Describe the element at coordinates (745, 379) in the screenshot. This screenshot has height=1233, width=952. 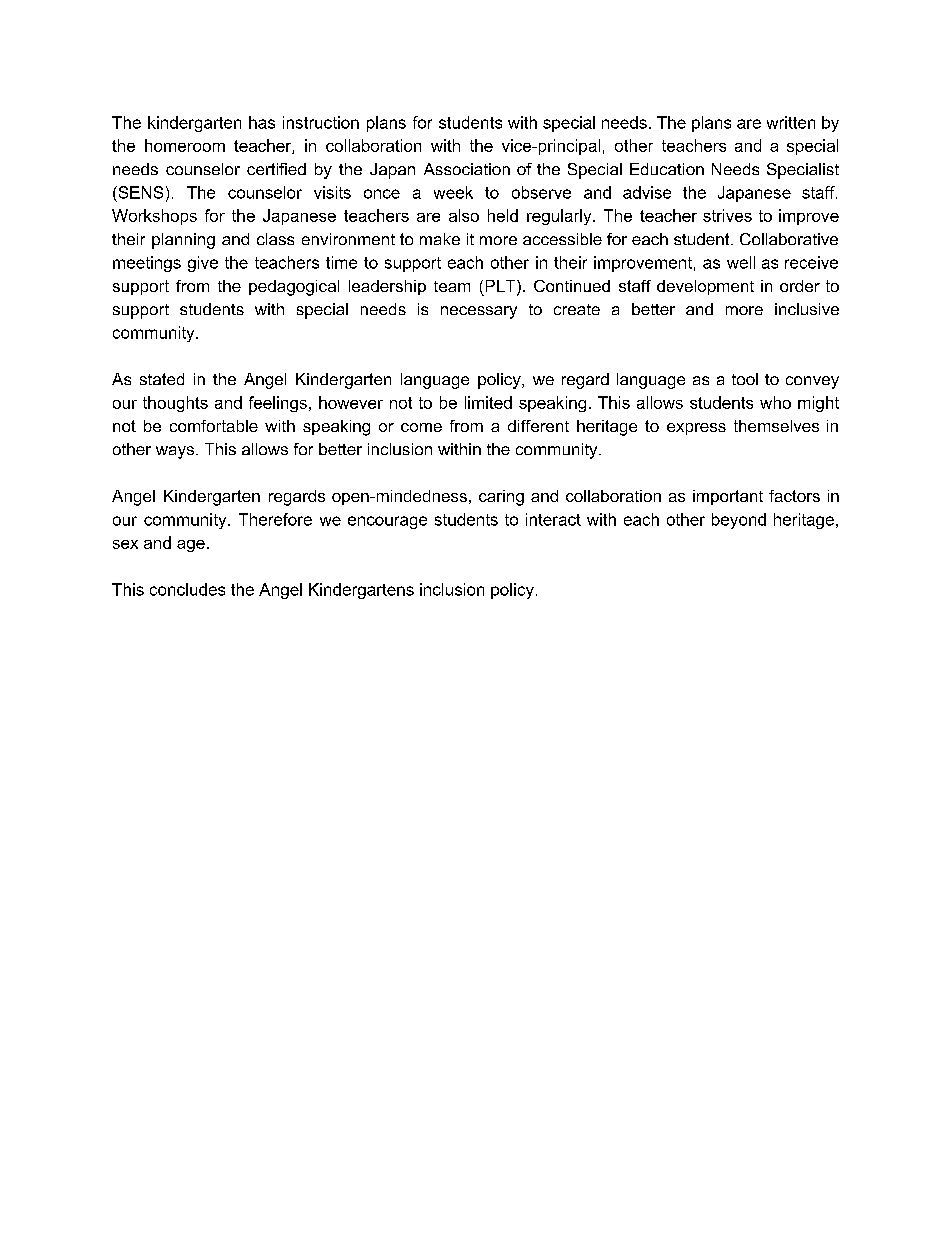
I see `tool` at that location.
